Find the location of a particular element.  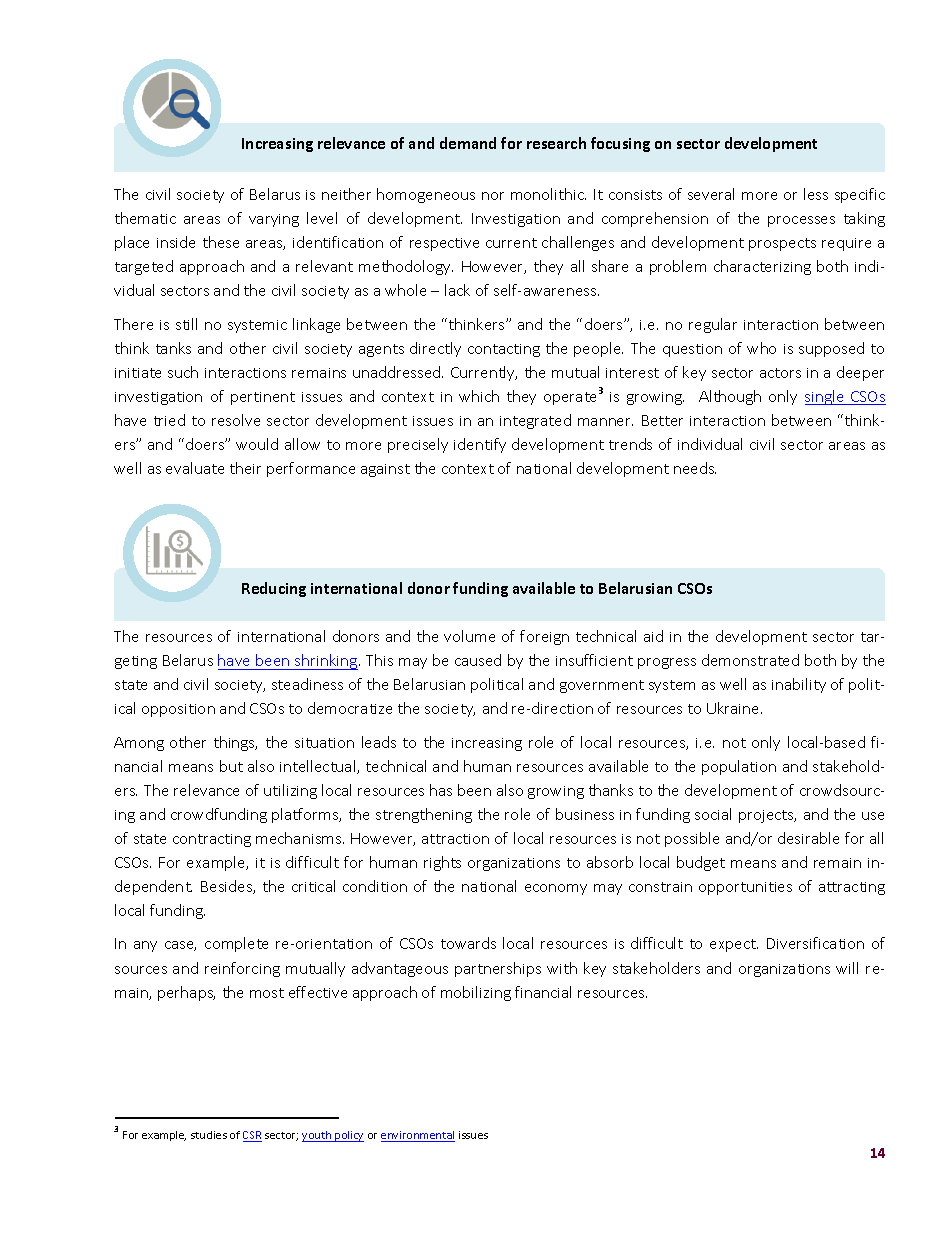

less is located at coordinates (816, 194).
